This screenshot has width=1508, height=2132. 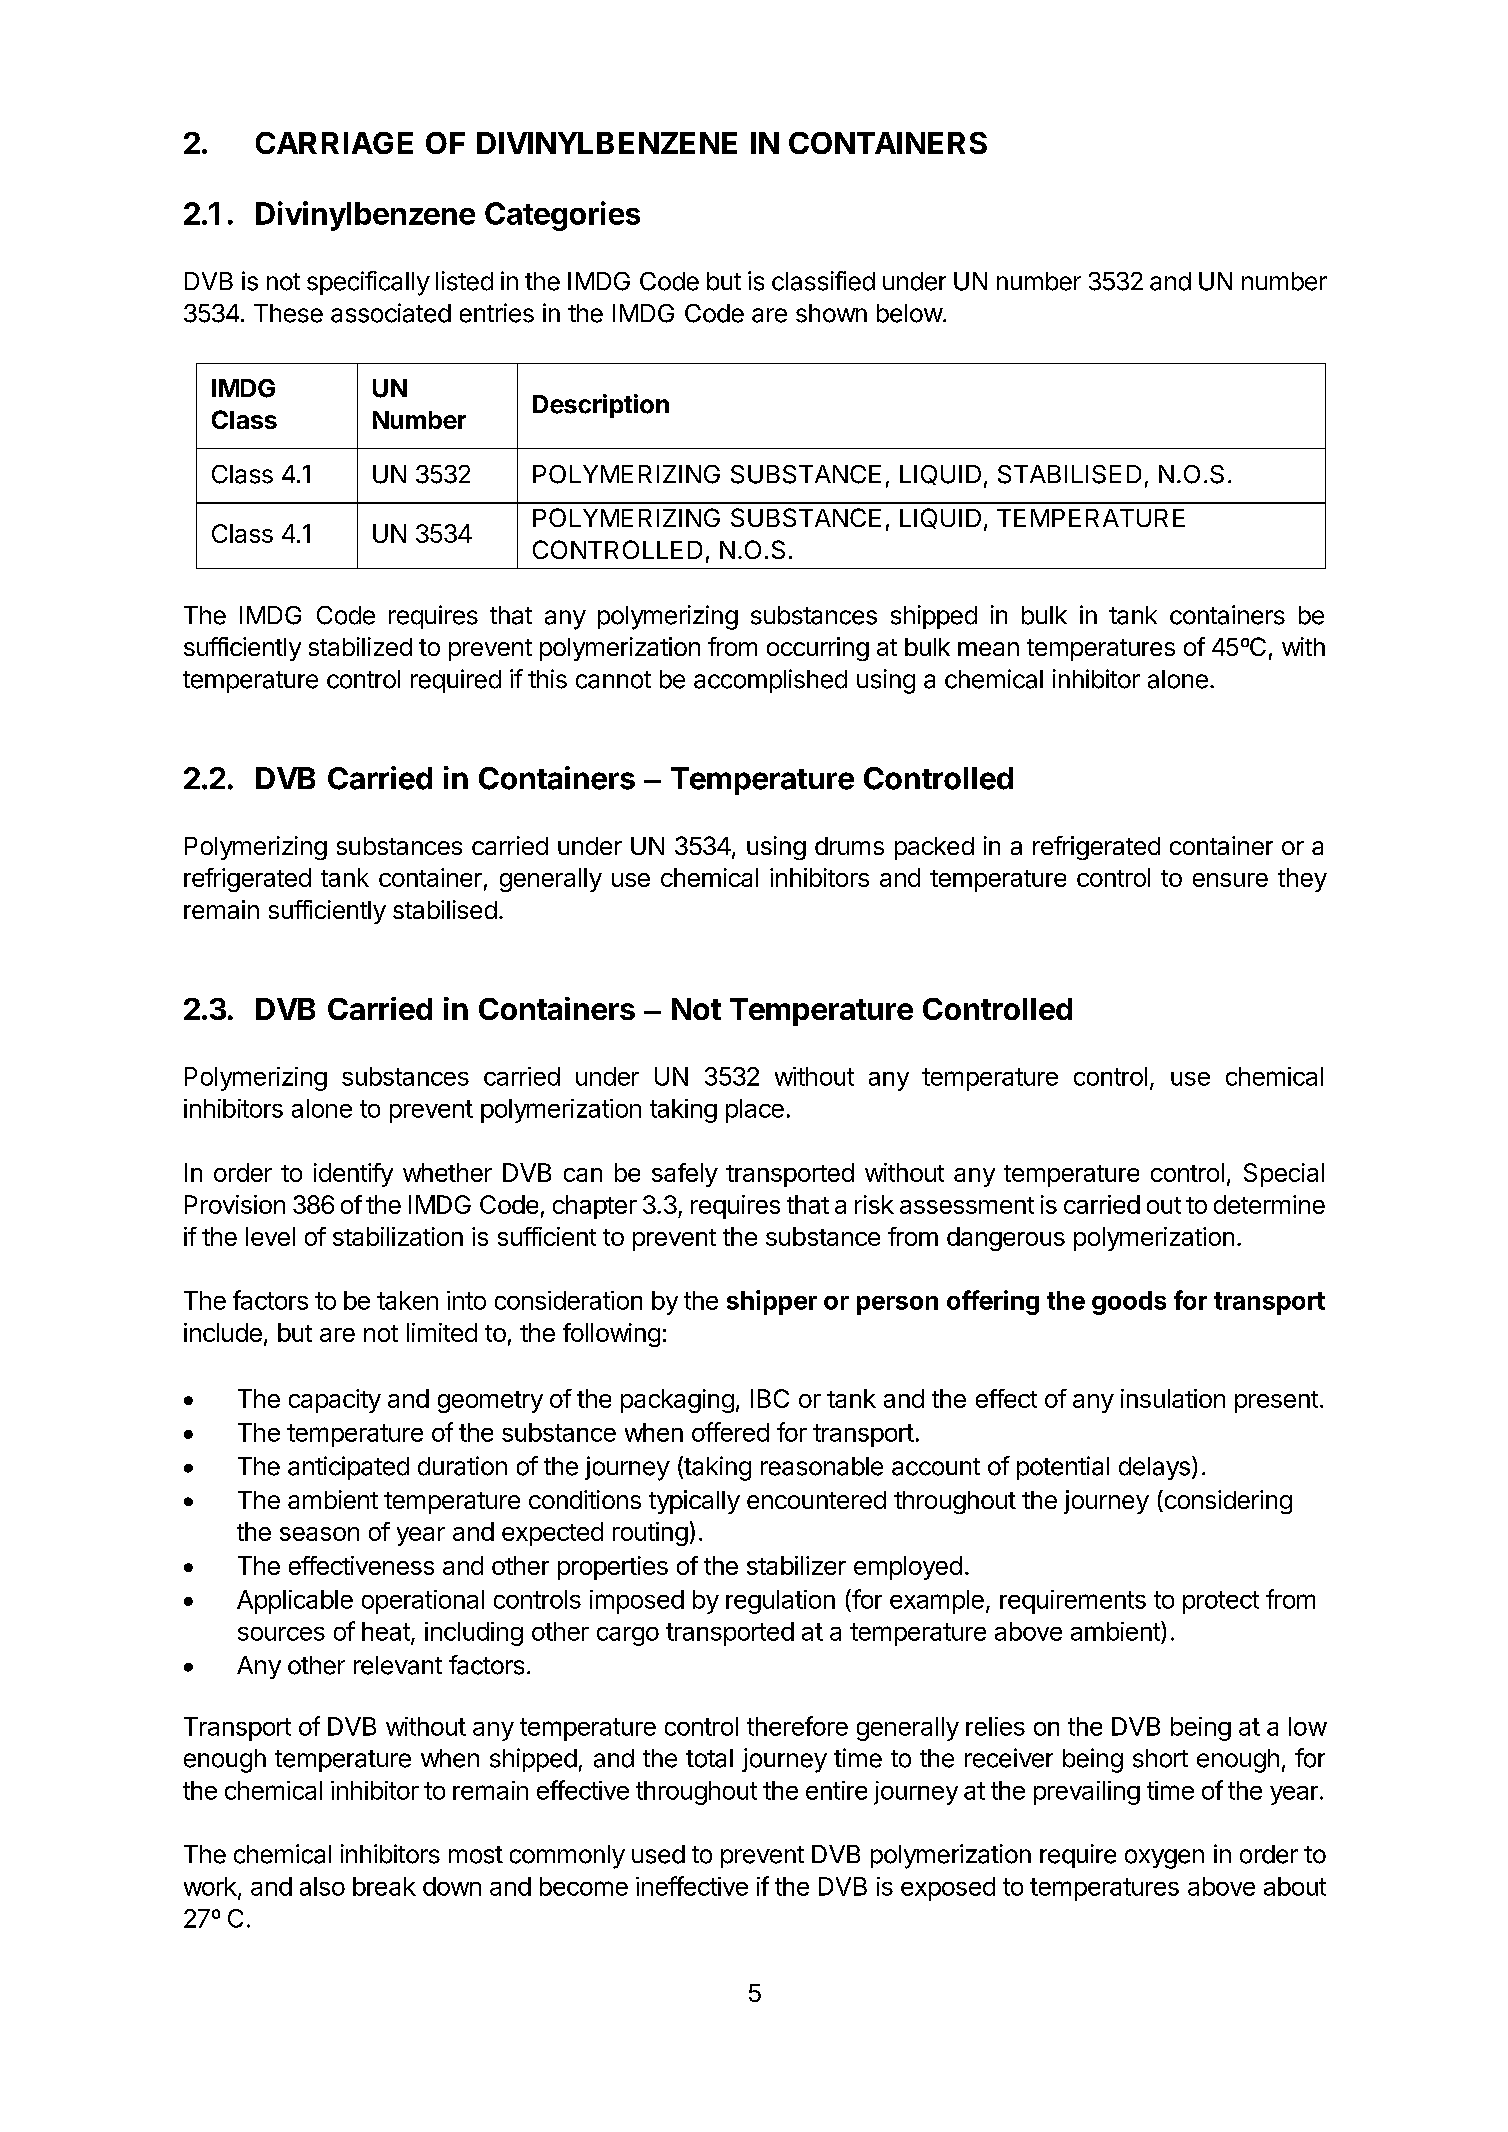 What do you see at coordinates (322, 1886) in the screenshot?
I see `also` at bounding box center [322, 1886].
